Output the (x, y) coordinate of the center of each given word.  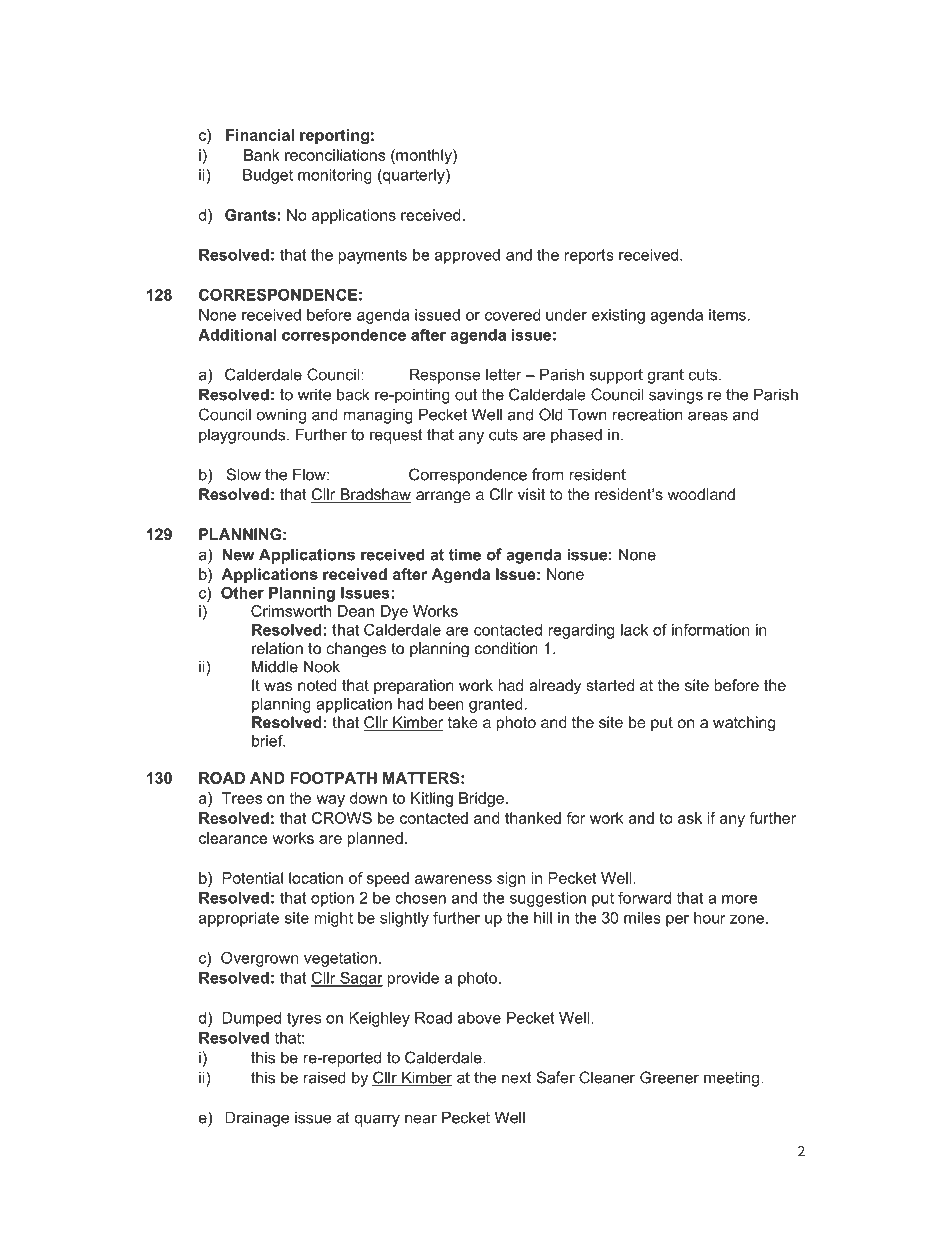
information (711, 629)
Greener (669, 1077)
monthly (424, 156)
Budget (268, 176)
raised (324, 1077)
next (517, 1078)
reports (589, 256)
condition (506, 648)
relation (277, 648)
